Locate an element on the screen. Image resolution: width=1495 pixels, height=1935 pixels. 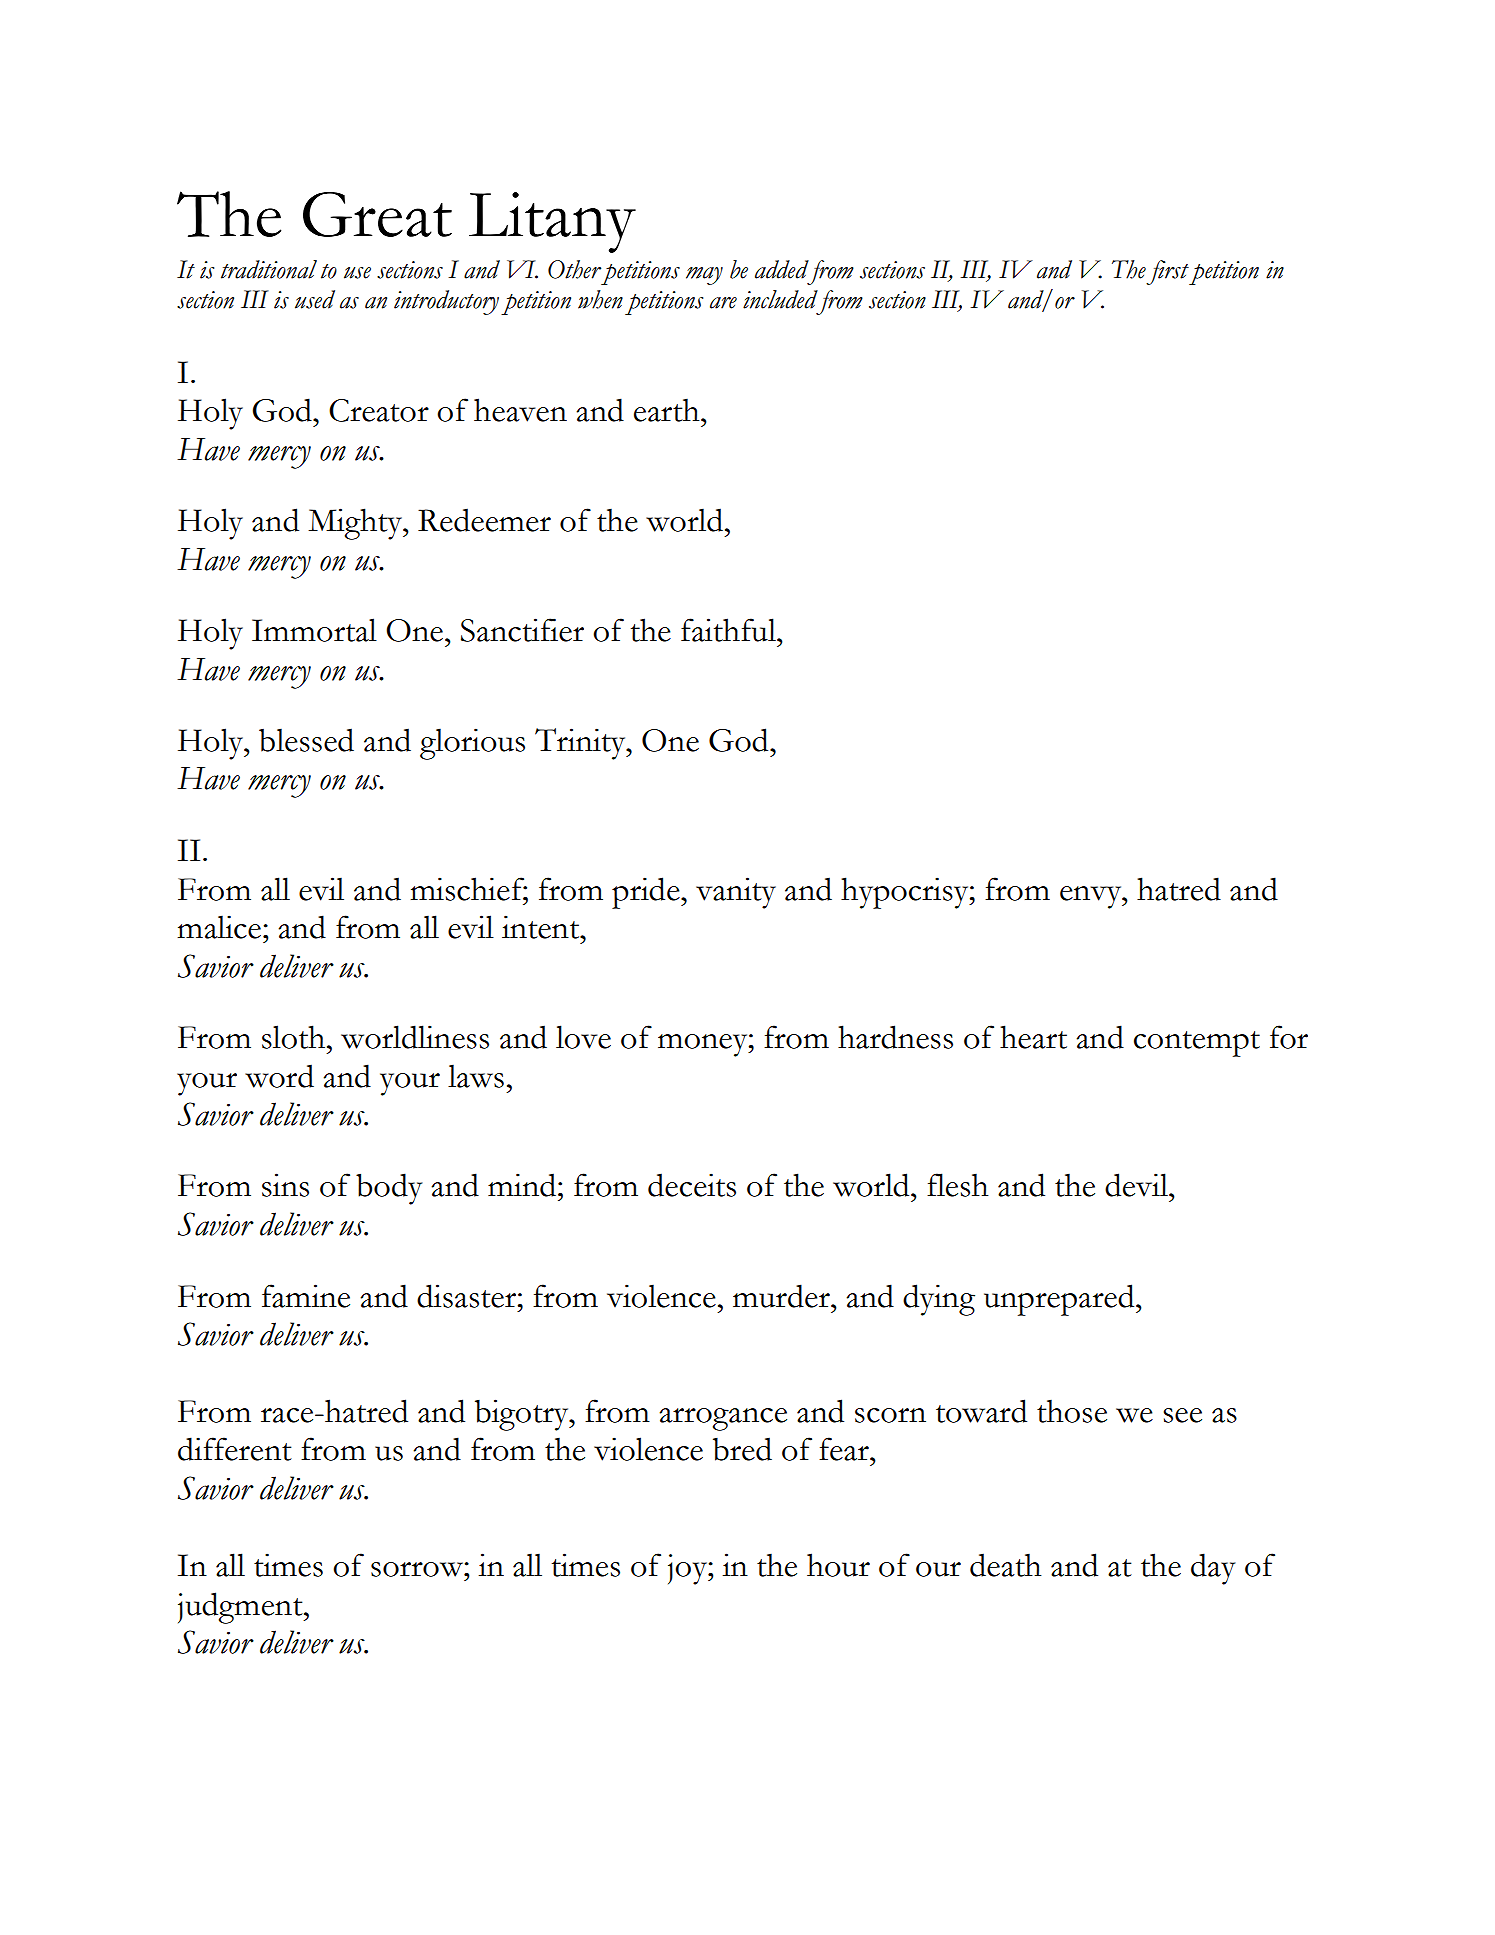
vanity is located at coordinates (736, 893).
